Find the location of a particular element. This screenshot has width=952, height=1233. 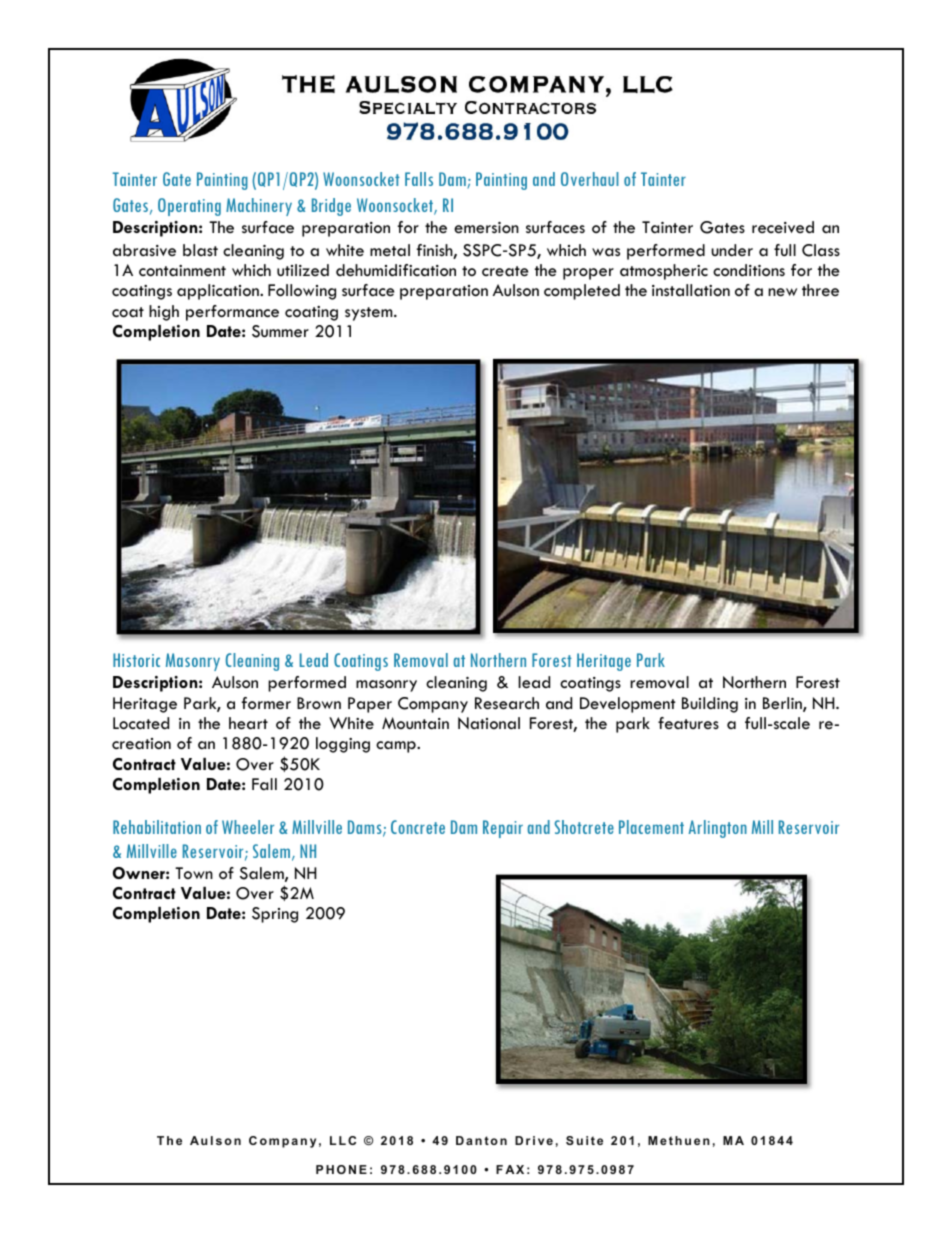

former is located at coordinates (266, 703).
